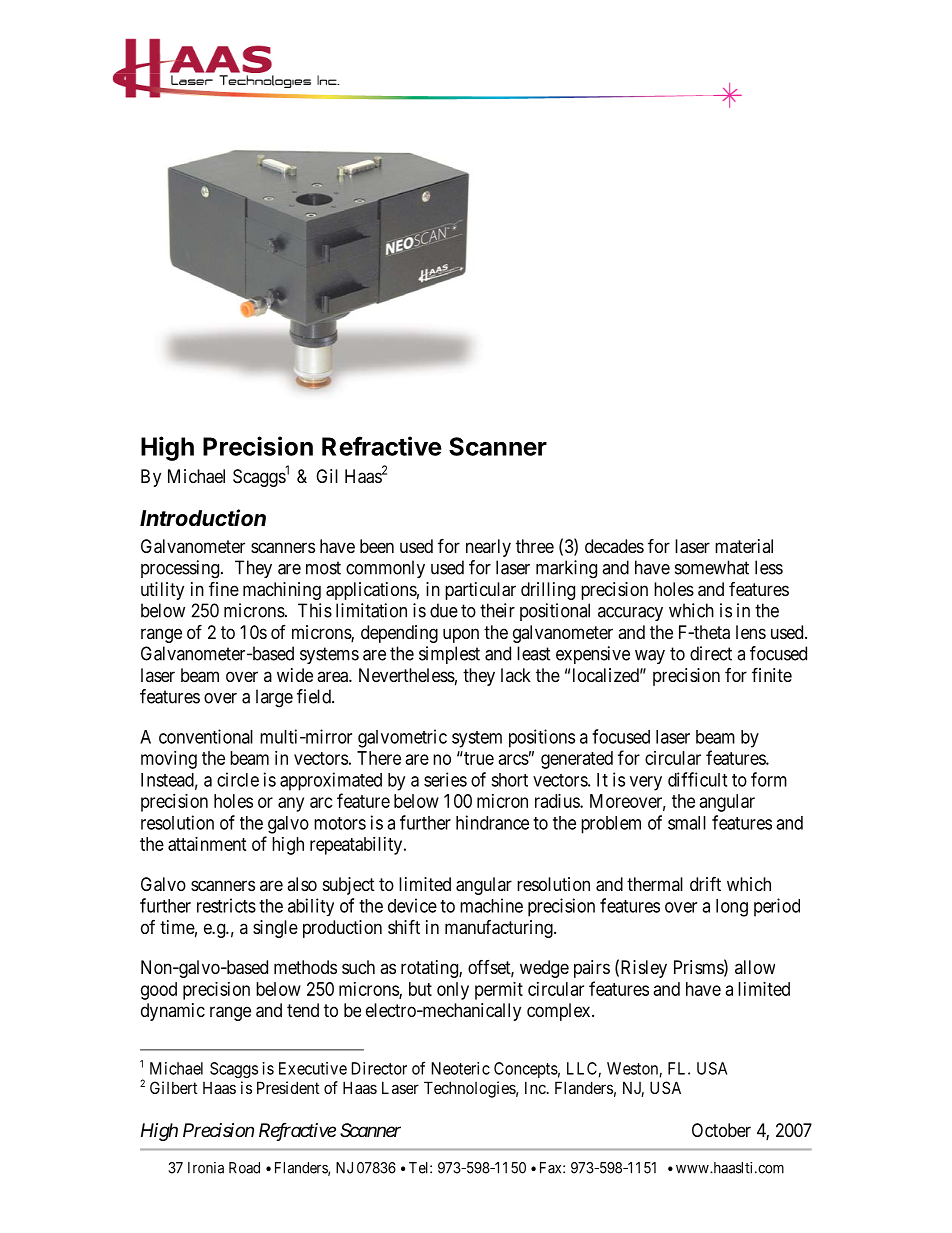  I want to click on machine, so click(491, 905).
